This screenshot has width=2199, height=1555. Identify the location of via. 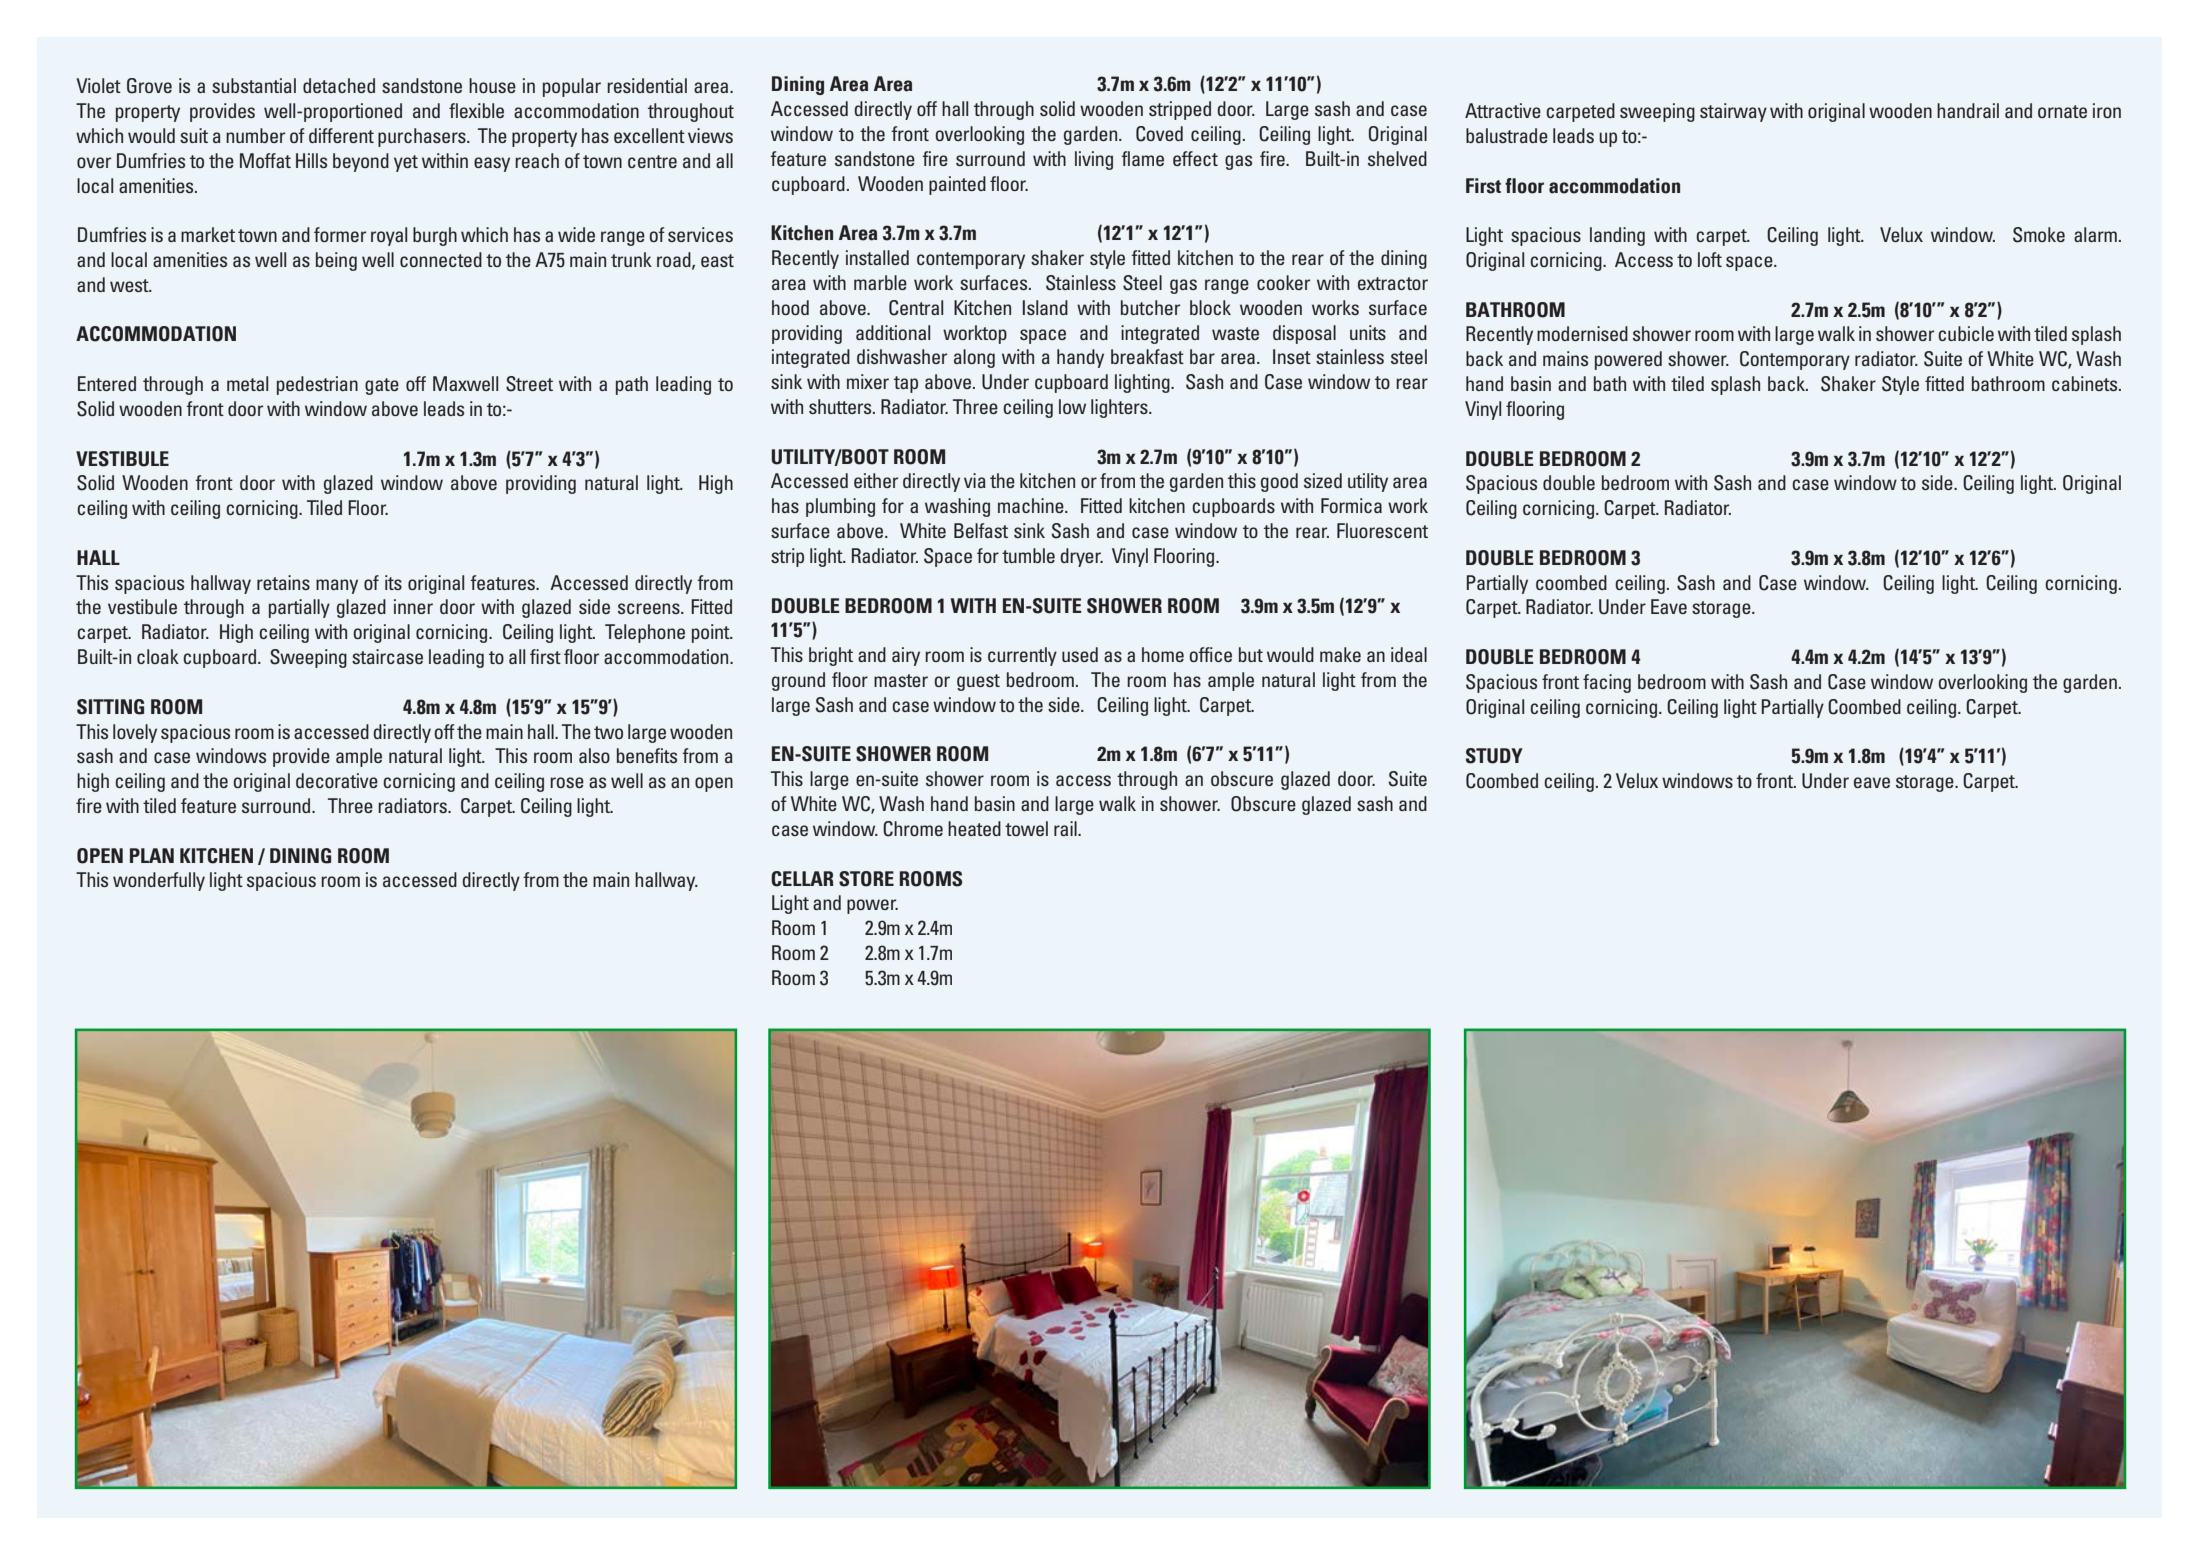
(975, 480).
